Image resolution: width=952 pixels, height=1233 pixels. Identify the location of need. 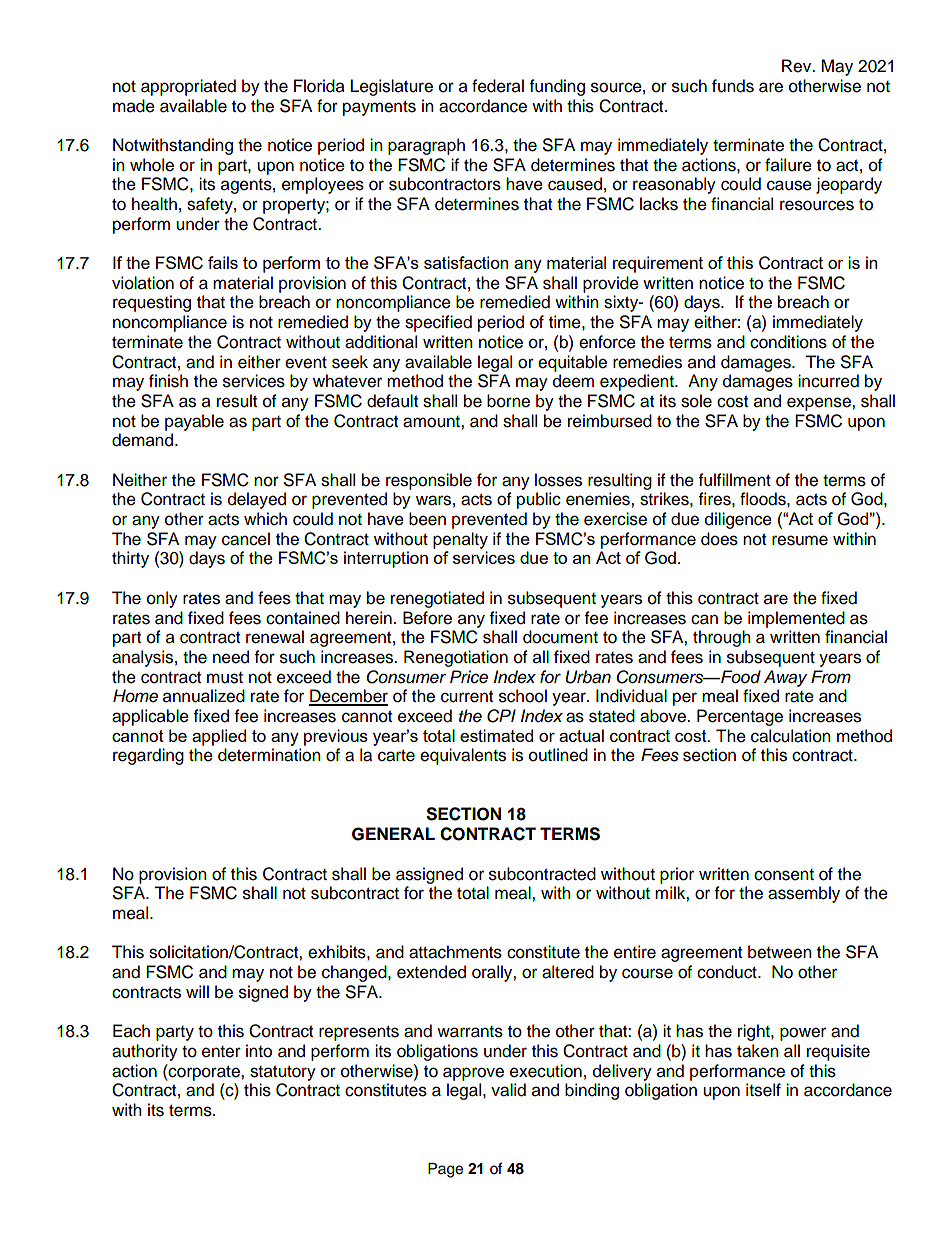
(231, 657).
